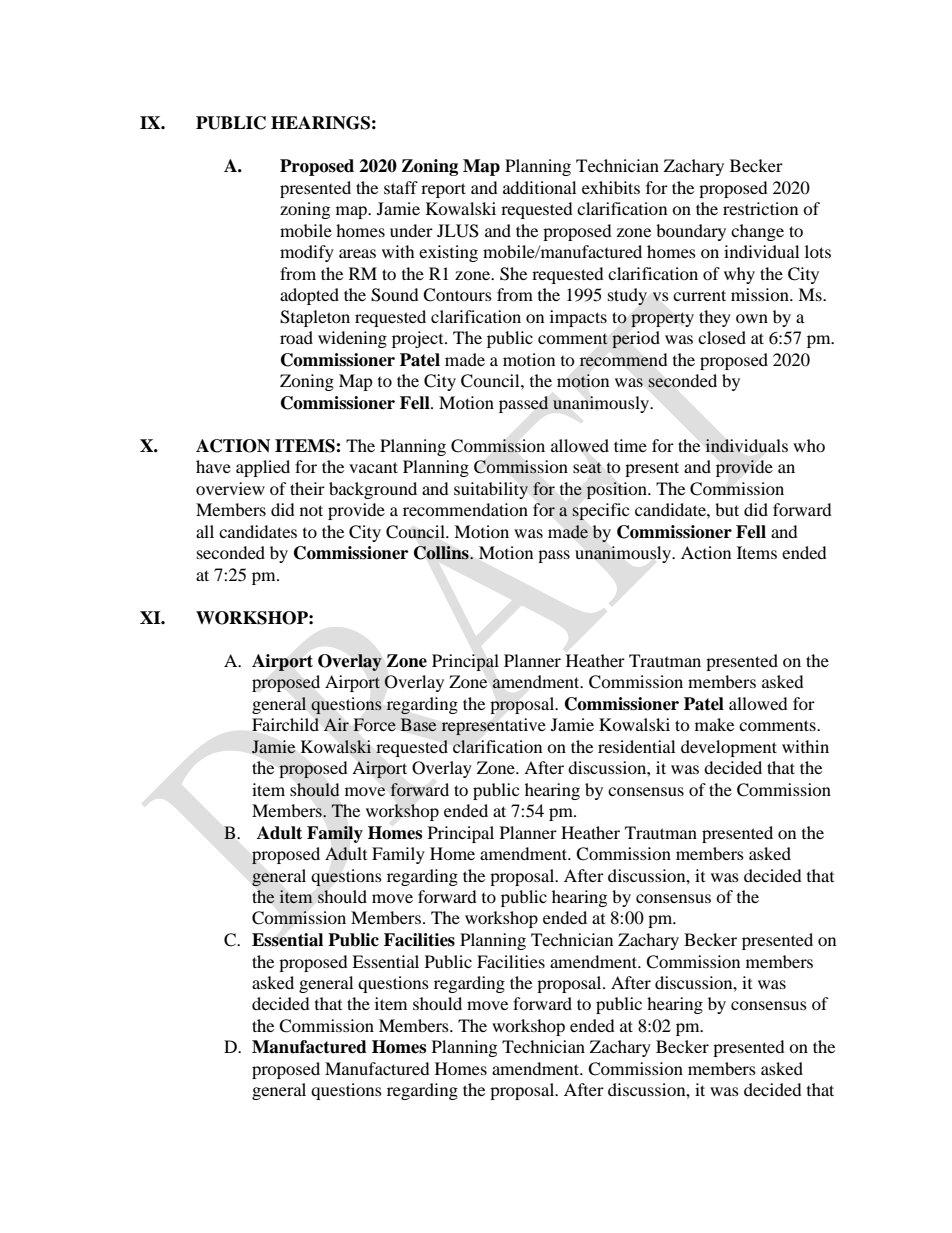 This screenshot has width=952, height=1233. I want to click on Fairchild, so click(285, 724).
